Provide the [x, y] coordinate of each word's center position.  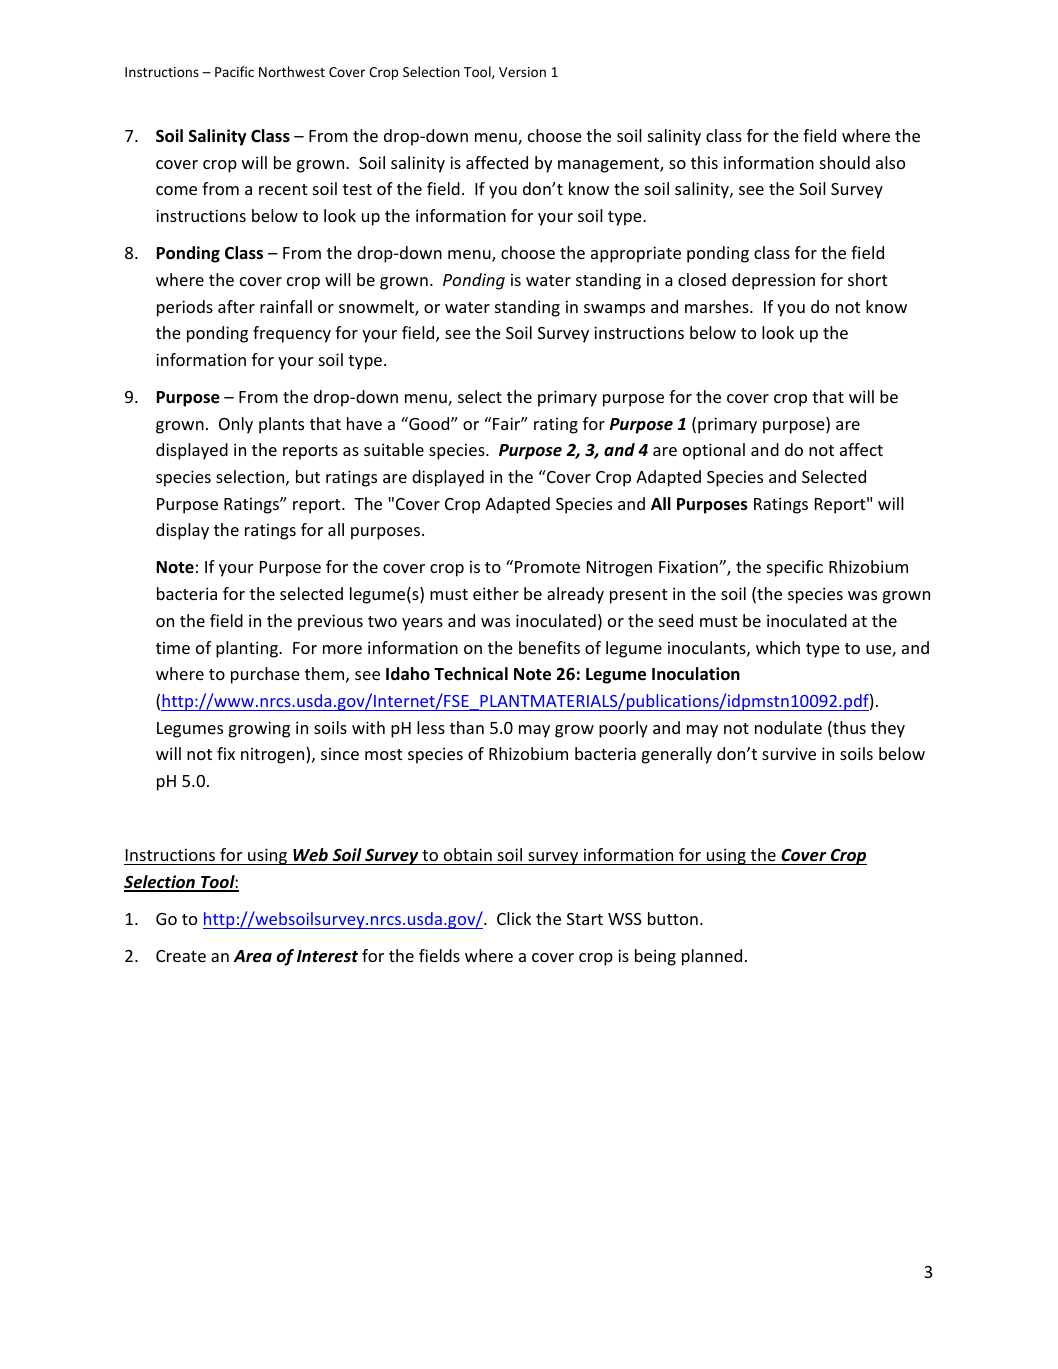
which [778, 647]
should [845, 162]
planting [248, 649]
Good [429, 423]
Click [514, 918]
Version [522, 72]
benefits [549, 647]
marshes [718, 306]
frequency [292, 334]
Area [253, 956]
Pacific [234, 71]
